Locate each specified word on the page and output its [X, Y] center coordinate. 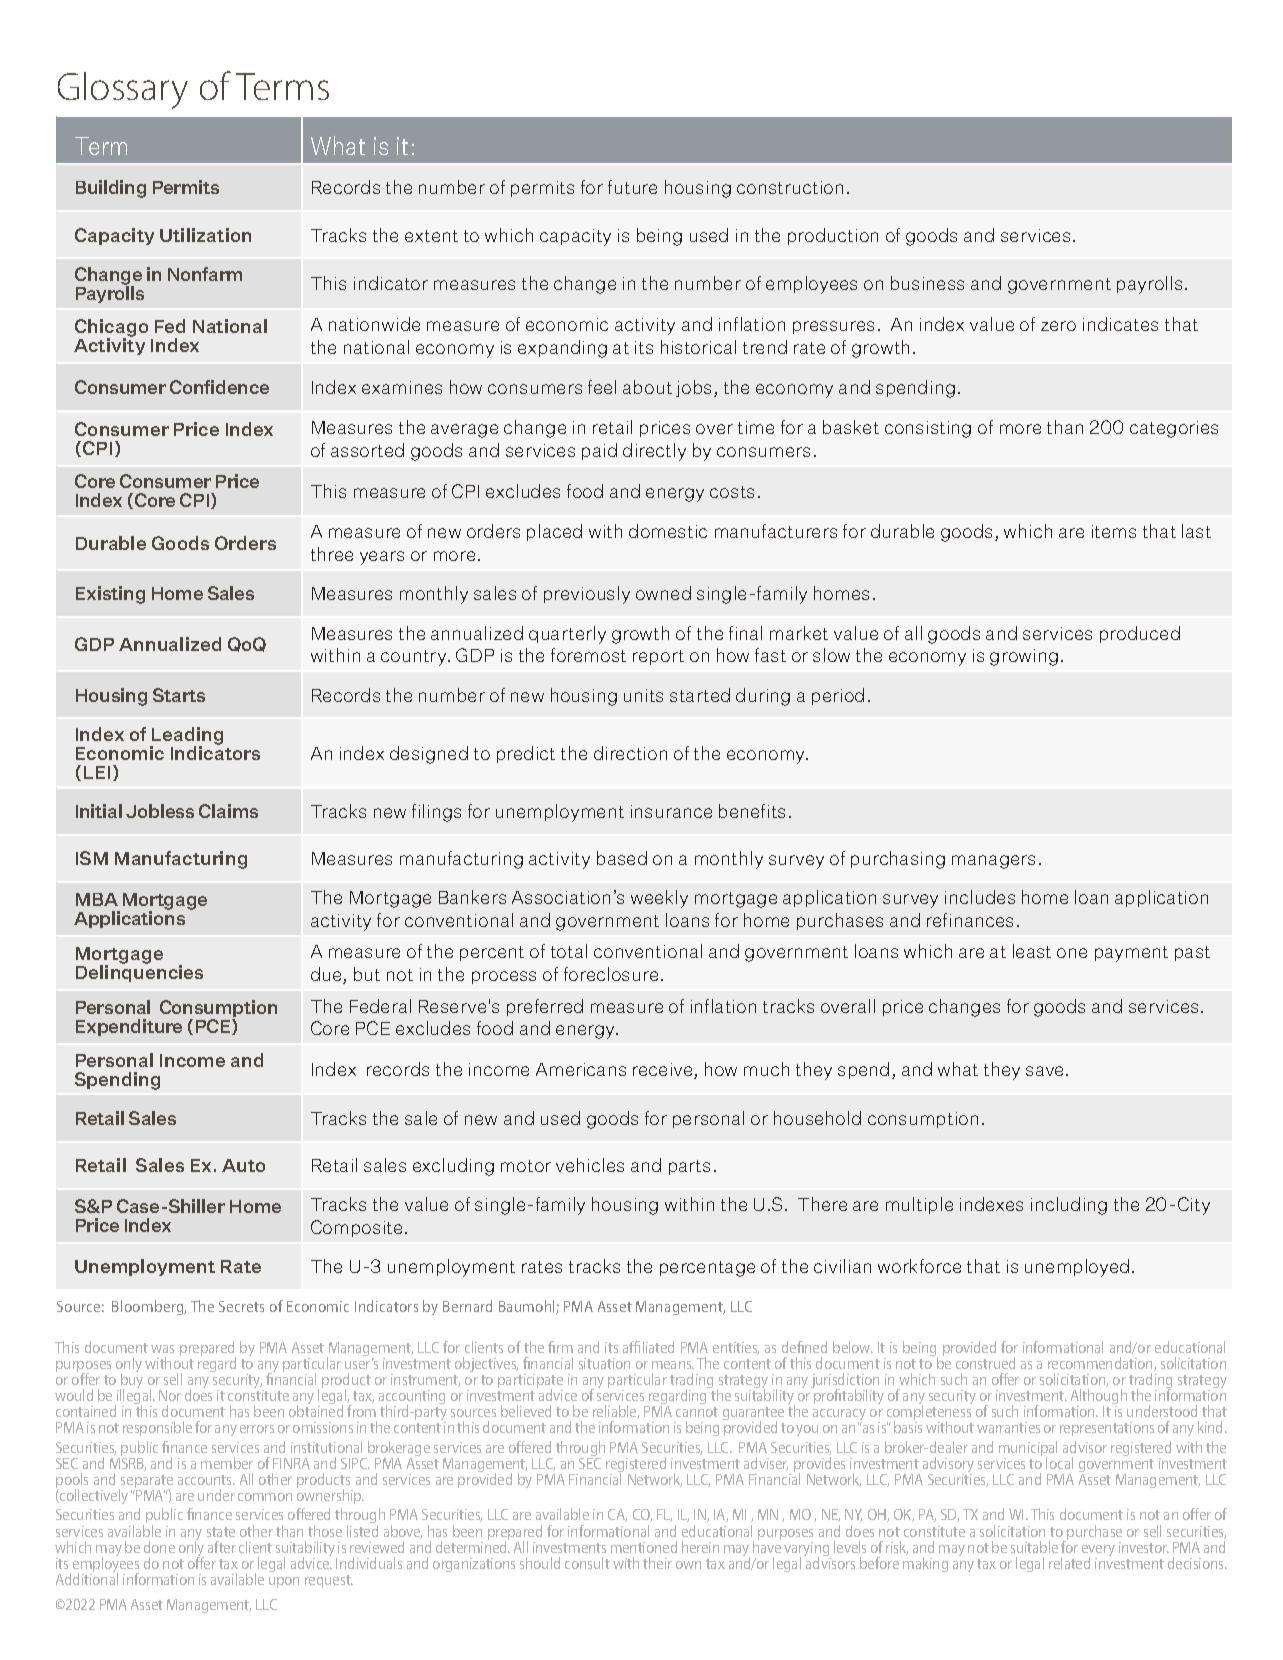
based [622, 858]
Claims [228, 811]
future [632, 187]
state [221, 1532]
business [927, 283]
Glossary [123, 90]
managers [993, 862]
